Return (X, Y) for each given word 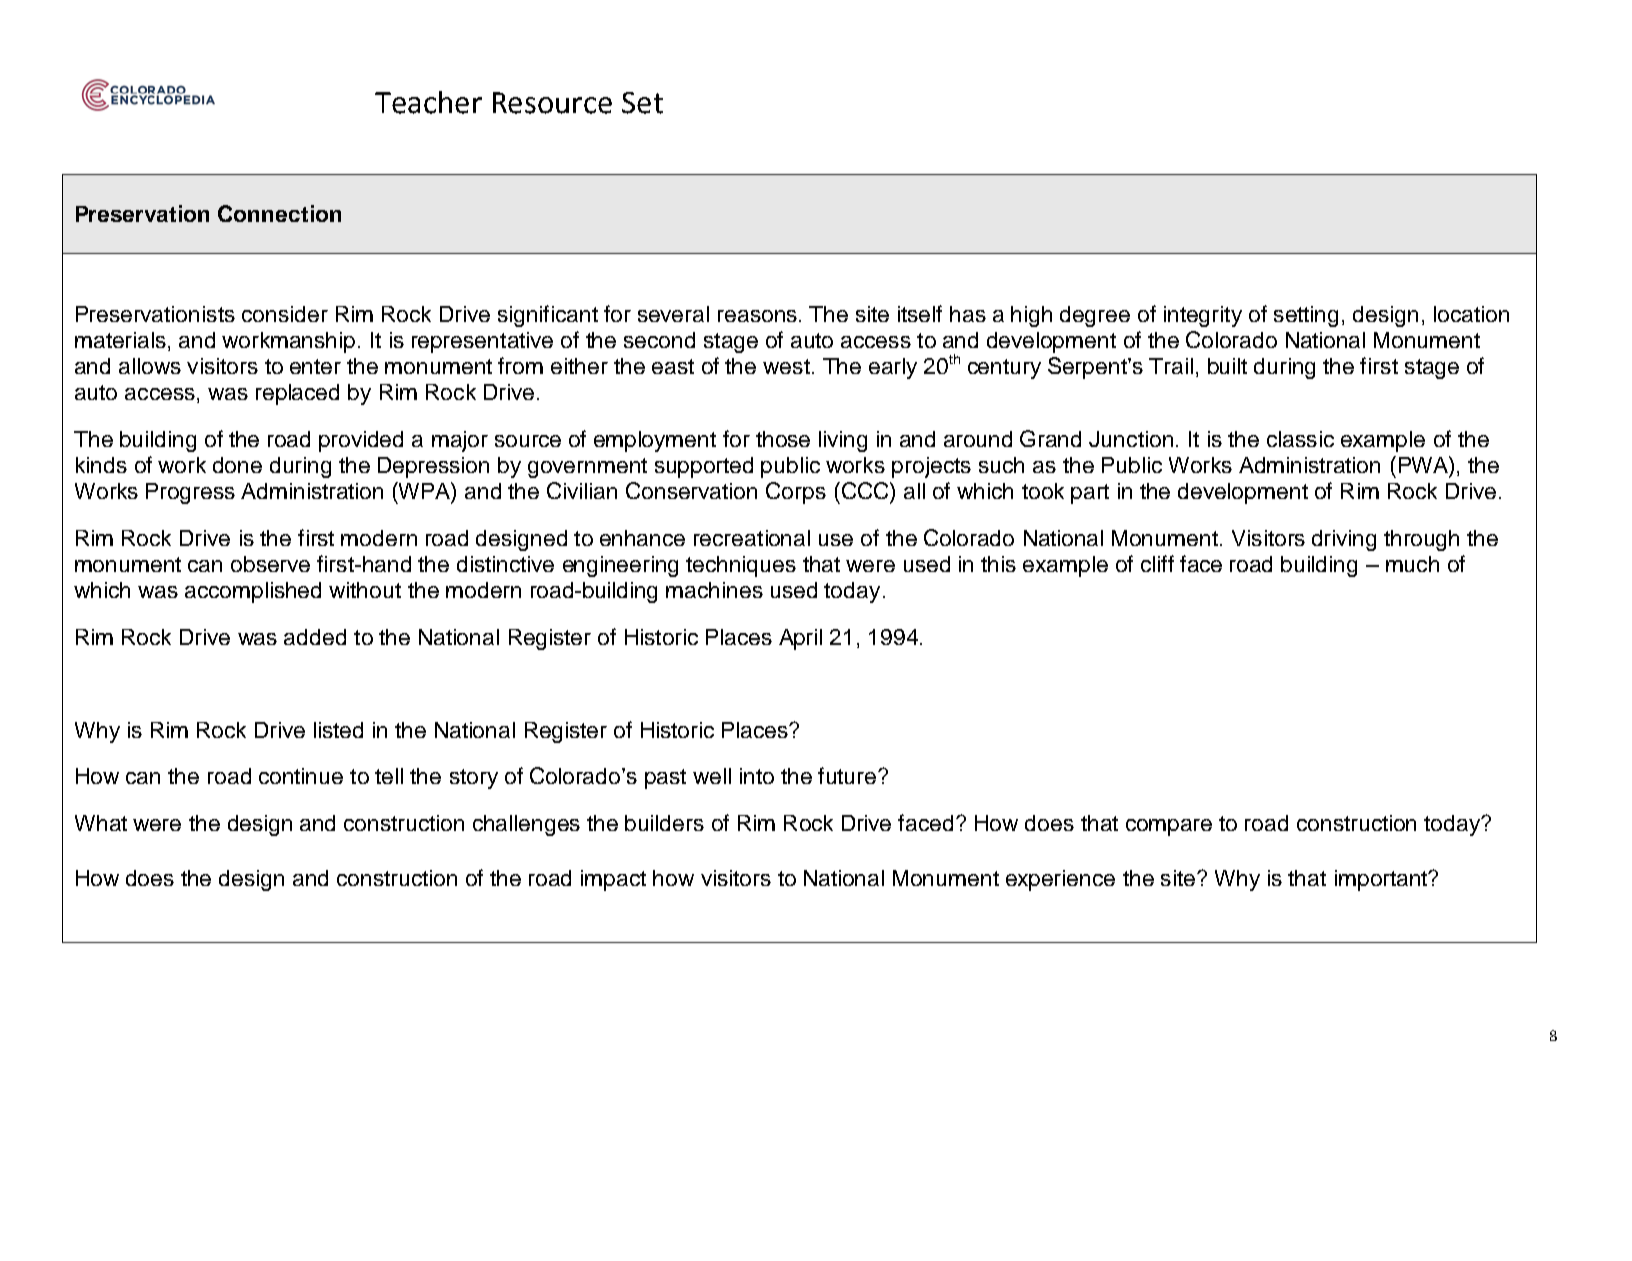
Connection (279, 213)
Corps (796, 493)
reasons (757, 316)
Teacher (428, 102)
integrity (1203, 316)
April (800, 639)
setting (1306, 316)
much (1412, 564)
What (101, 823)
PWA (1424, 464)
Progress (190, 493)
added (315, 637)
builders (664, 823)
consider (285, 314)
